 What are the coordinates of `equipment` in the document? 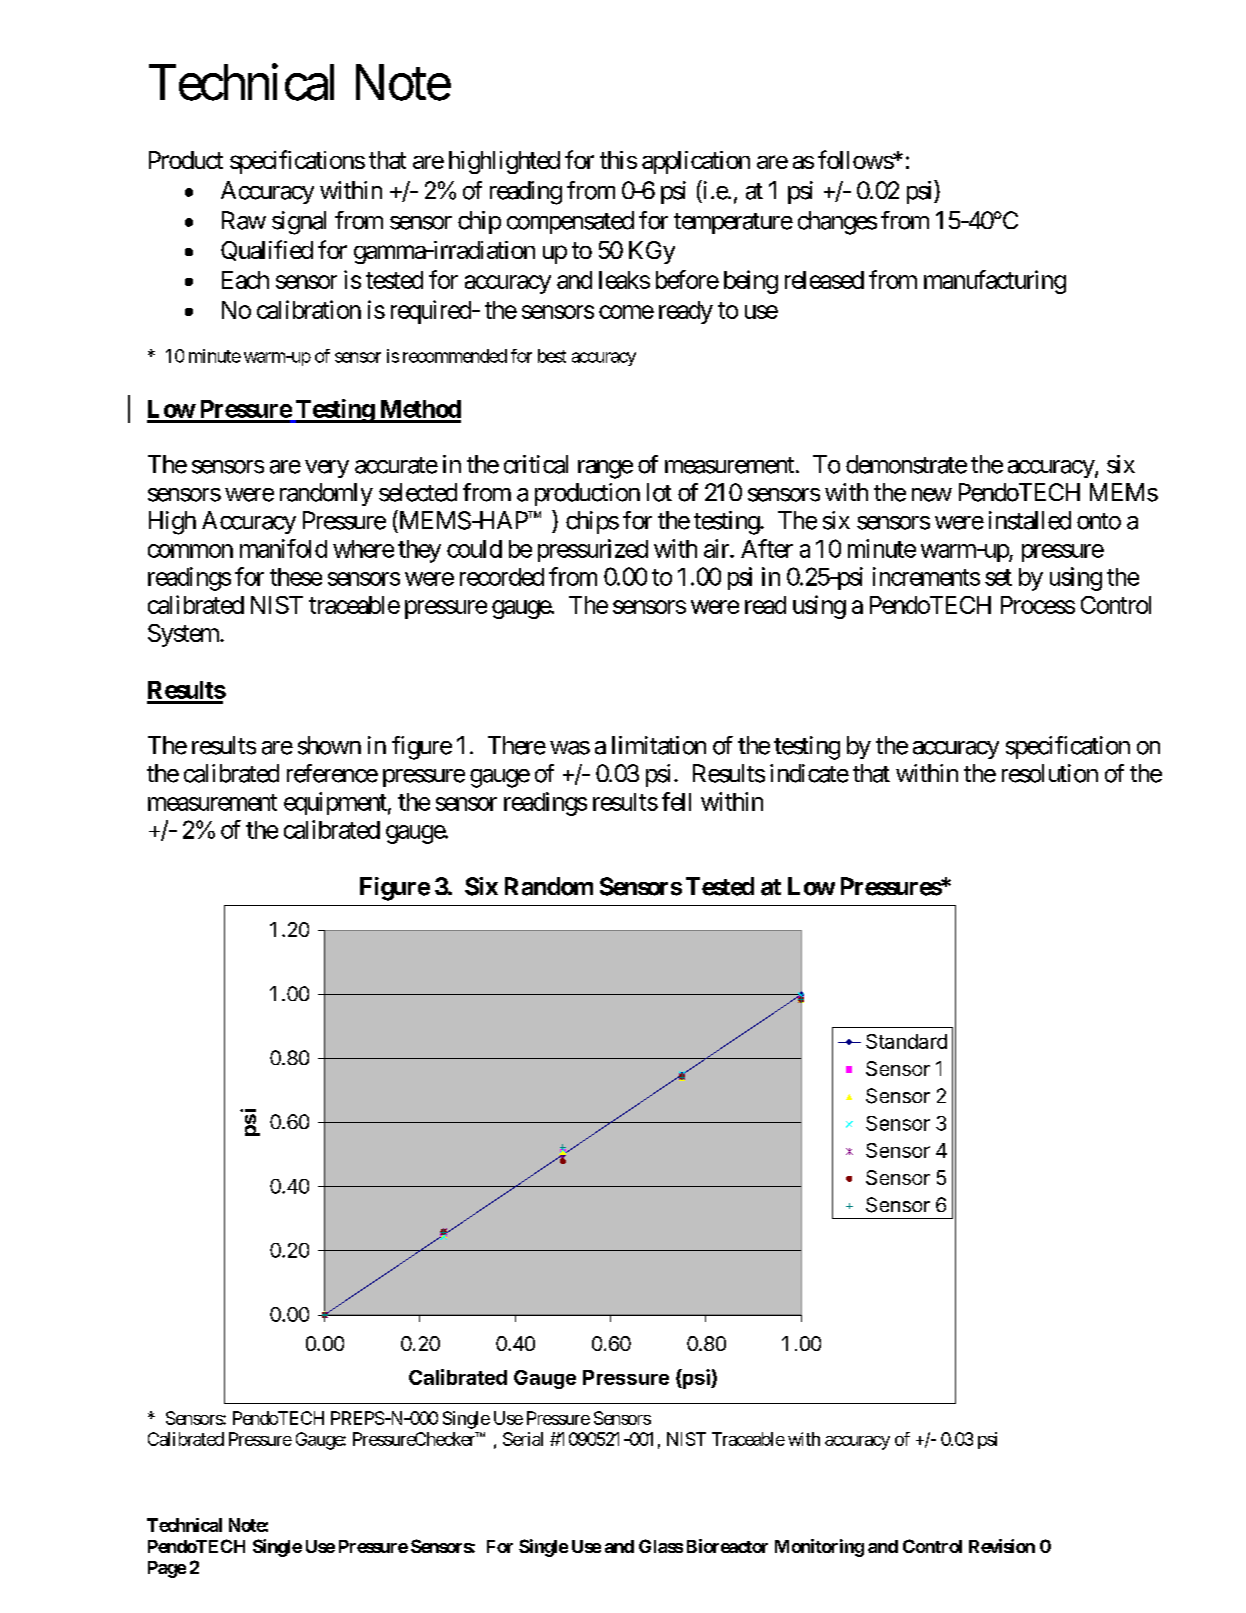 It's located at (335, 803).
